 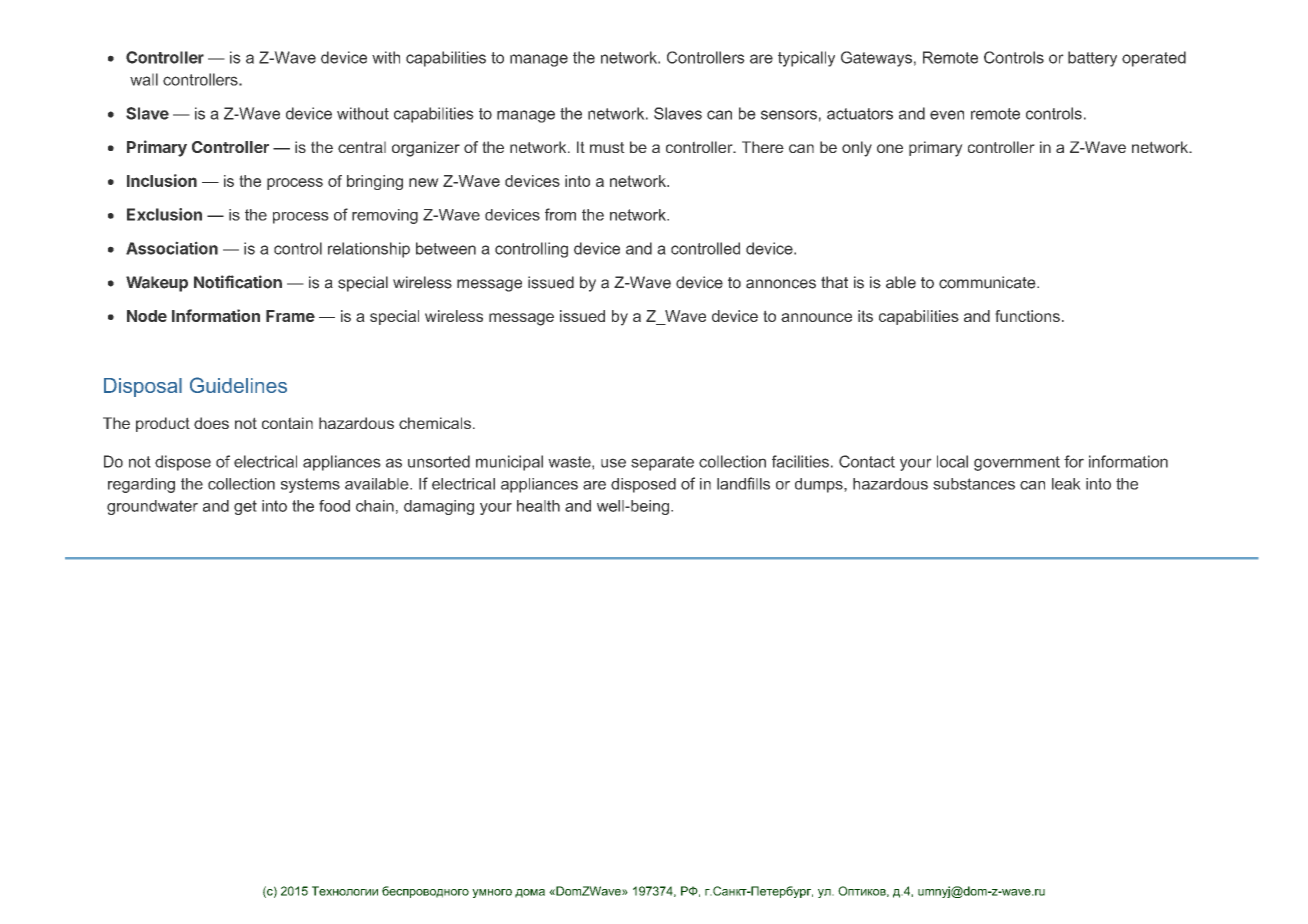 I want to click on typically, so click(x=806, y=59).
